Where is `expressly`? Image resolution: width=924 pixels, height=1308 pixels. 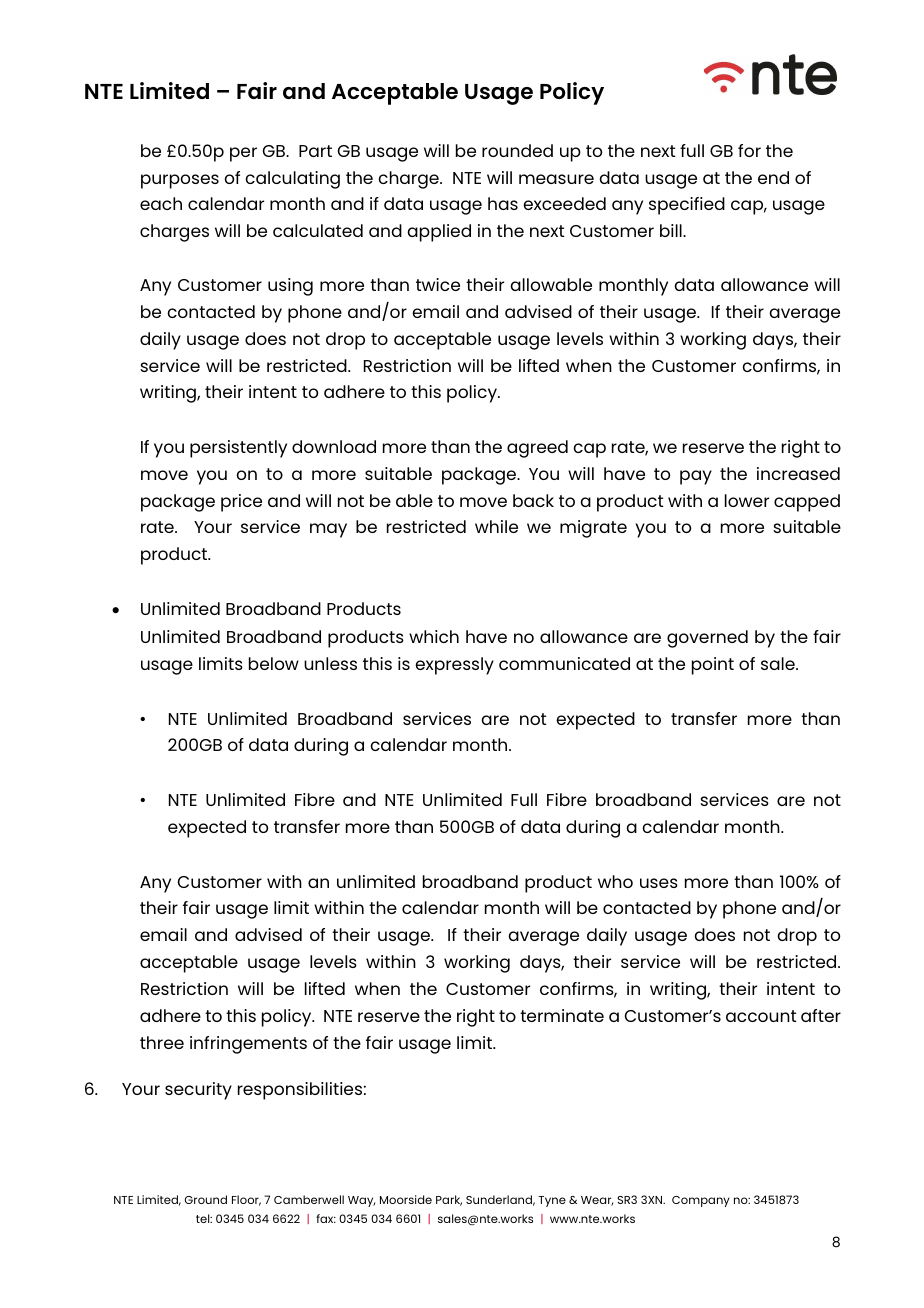
expressly is located at coordinates (454, 666).
